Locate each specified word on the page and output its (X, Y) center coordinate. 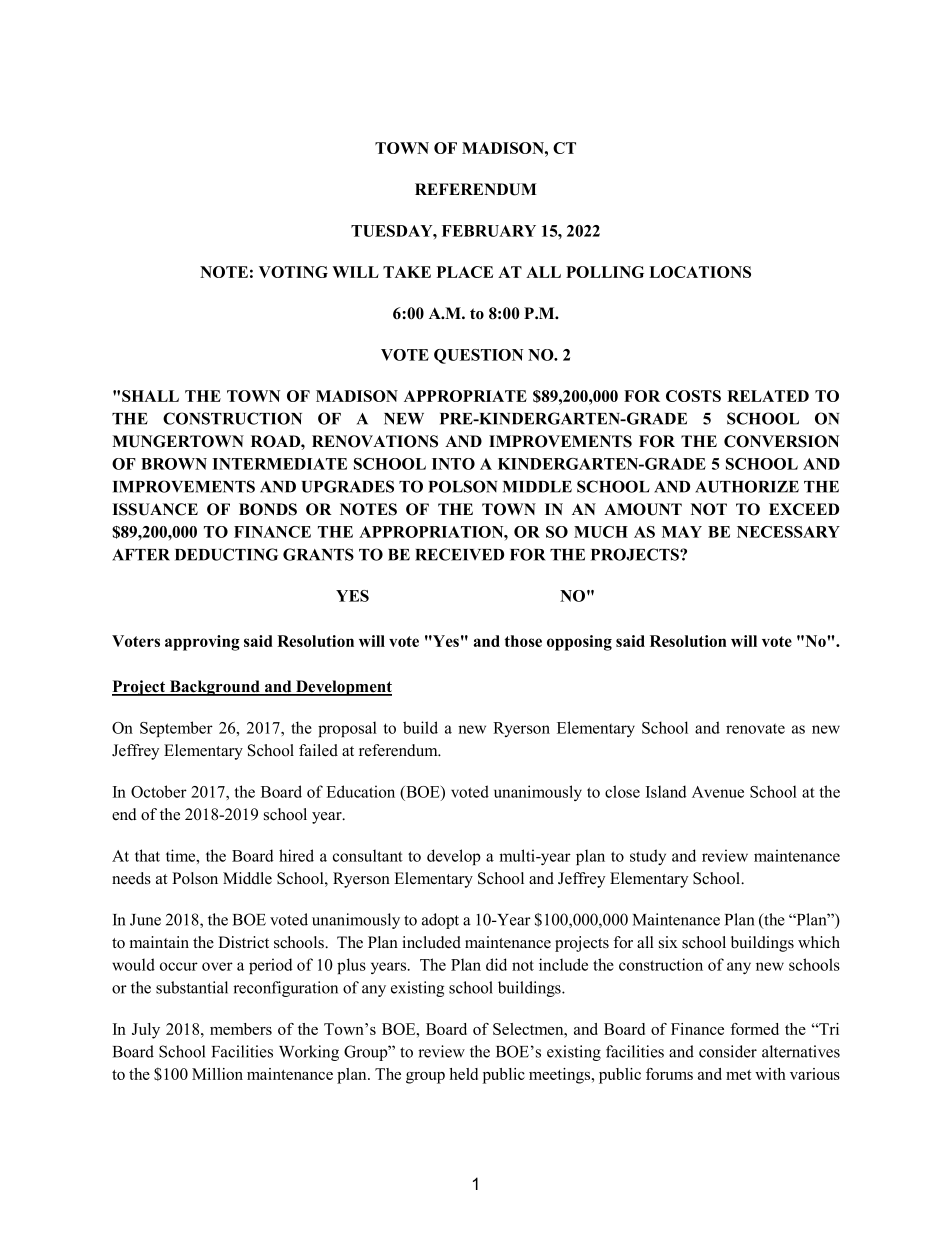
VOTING (293, 272)
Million (217, 1074)
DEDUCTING (226, 554)
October (159, 791)
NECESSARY (788, 532)
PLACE (465, 272)
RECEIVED (459, 554)
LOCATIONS (700, 272)
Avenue (718, 792)
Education (360, 791)
